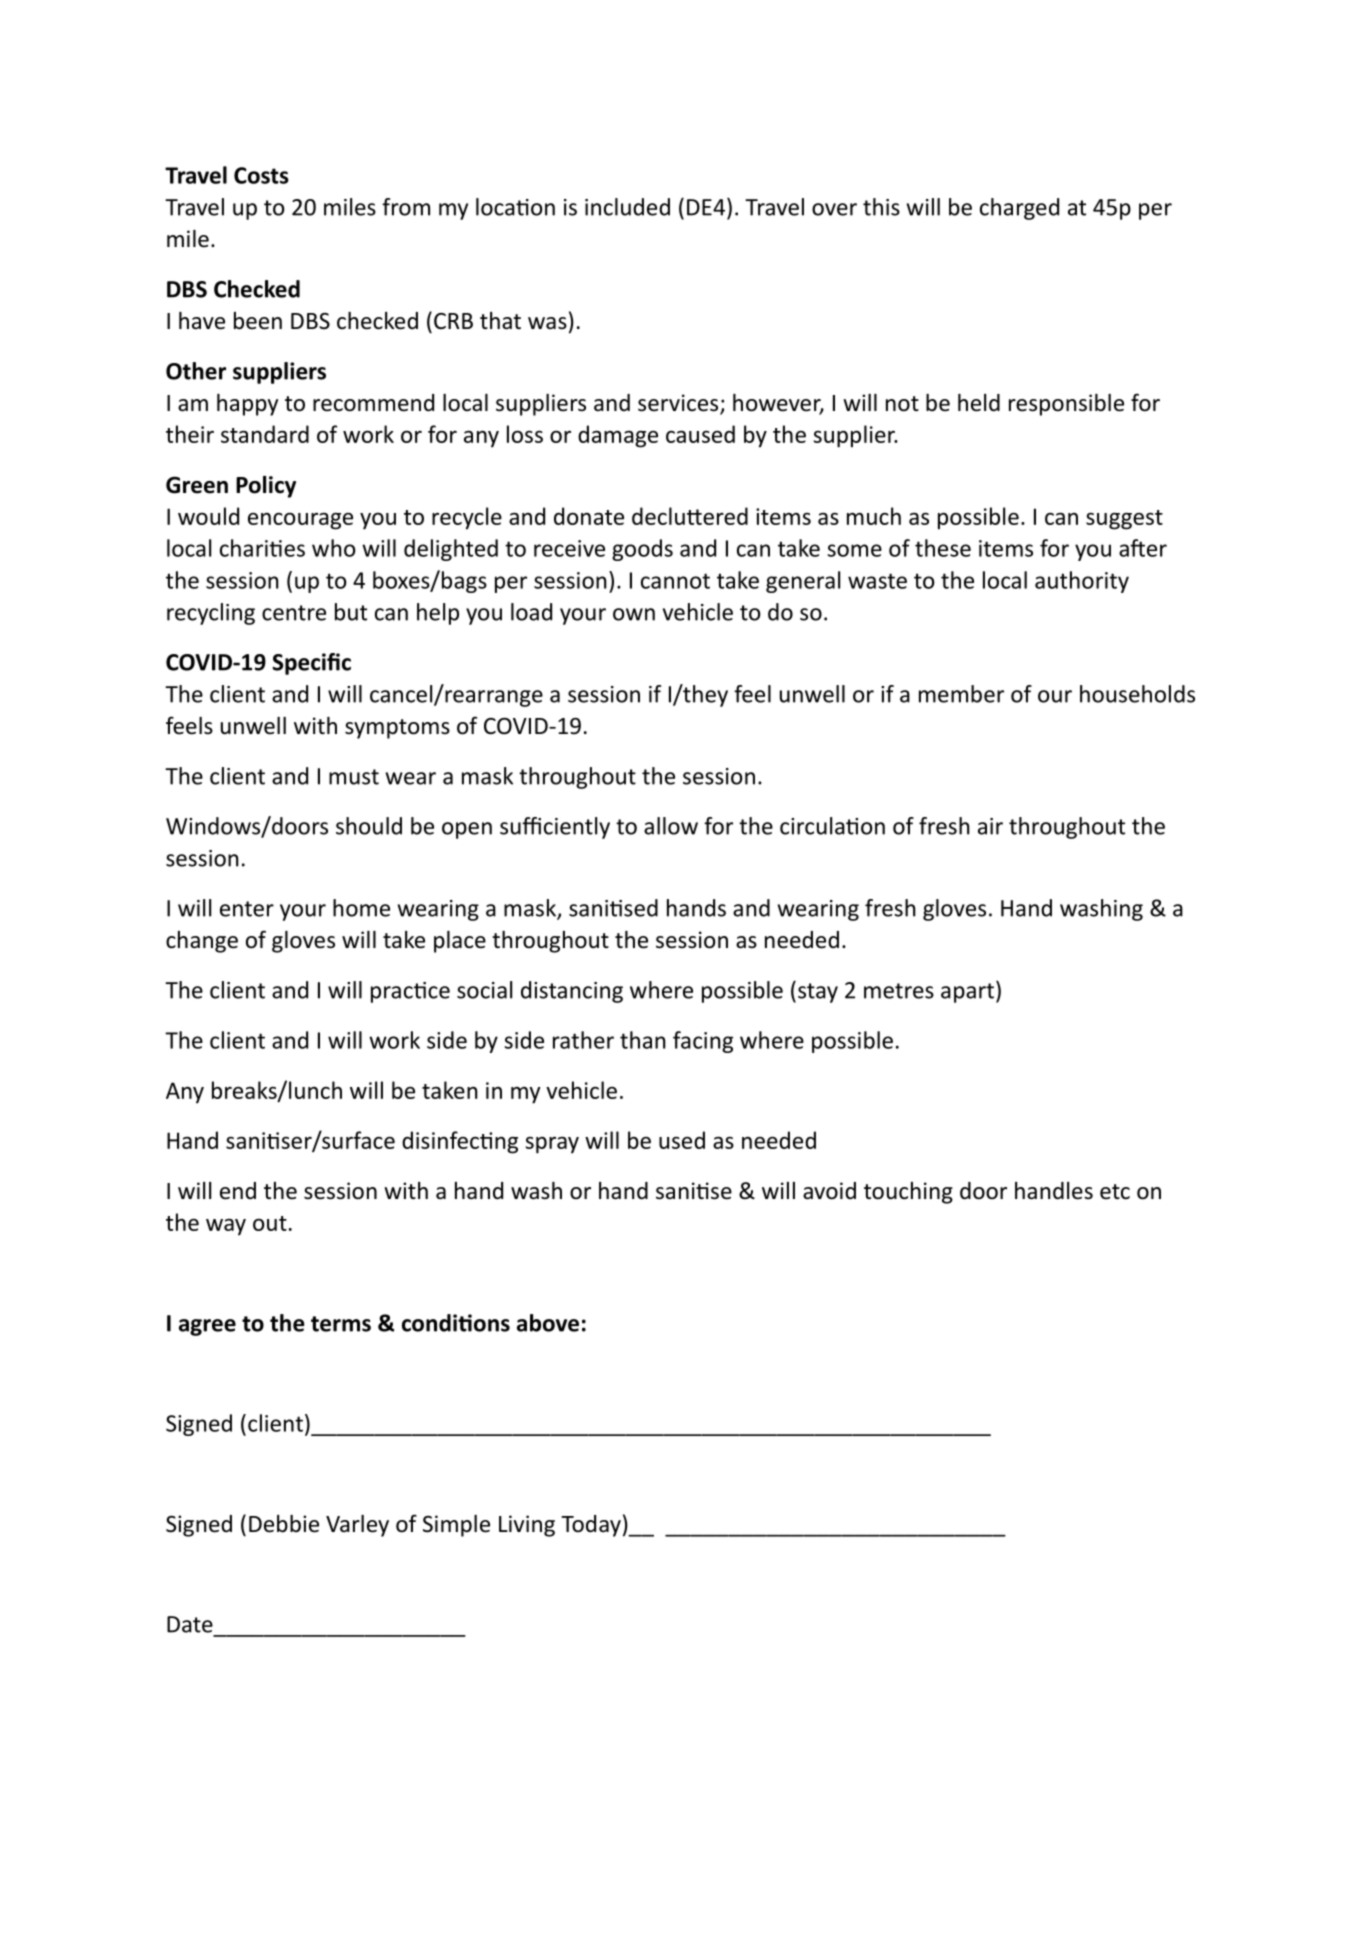  Describe the element at coordinates (1019, 209) in the screenshot. I see `charged` at that location.
